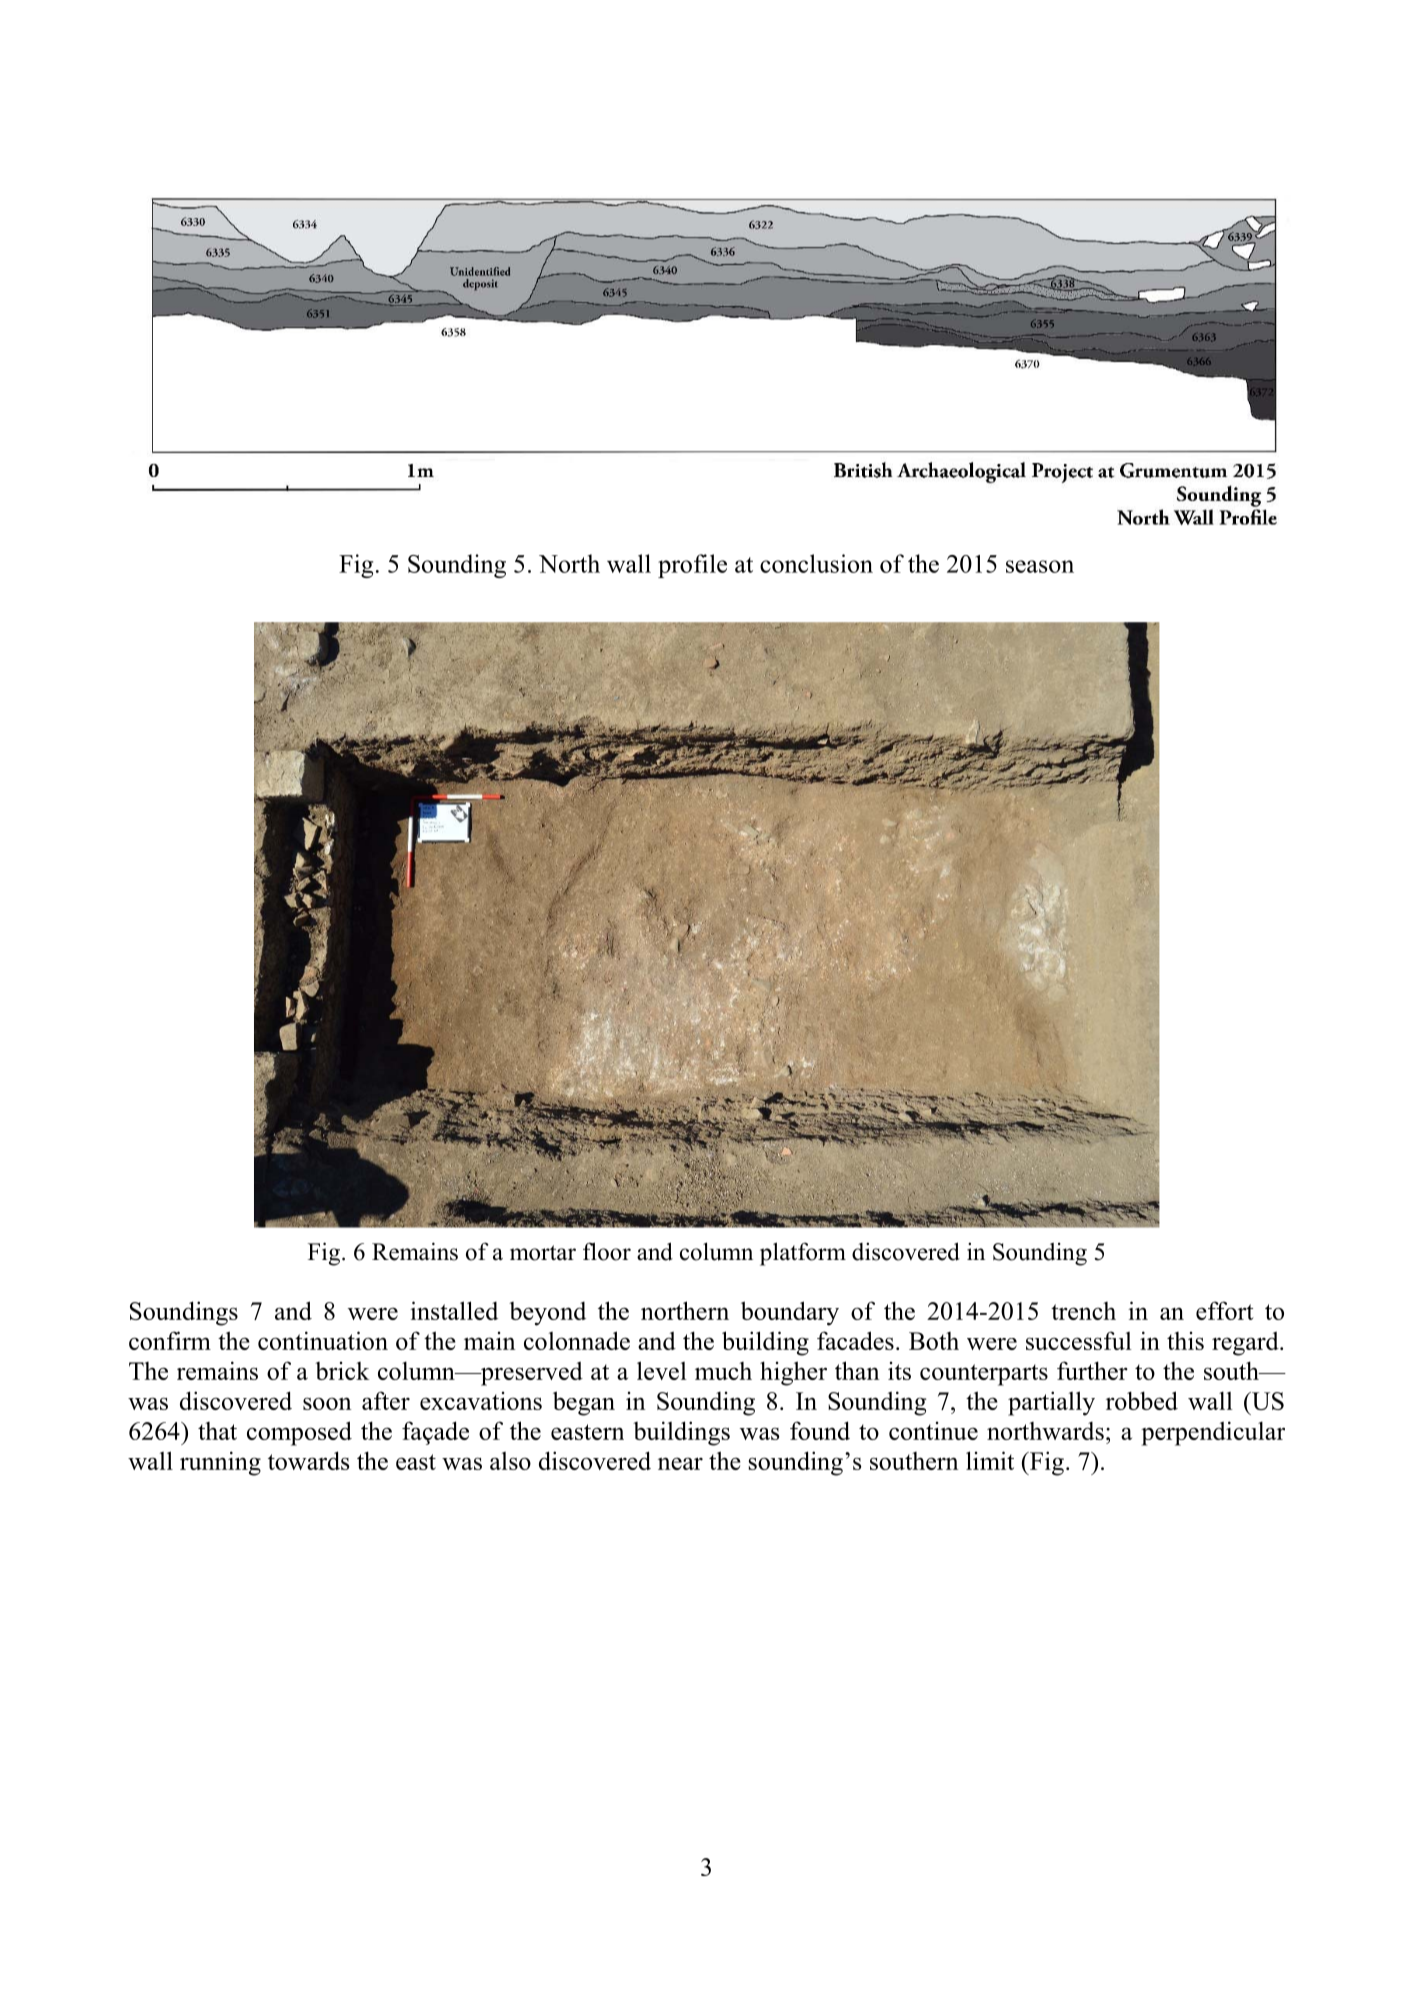 Image resolution: width=1413 pixels, height=1998 pixels. I want to click on trench, so click(1083, 1311).
